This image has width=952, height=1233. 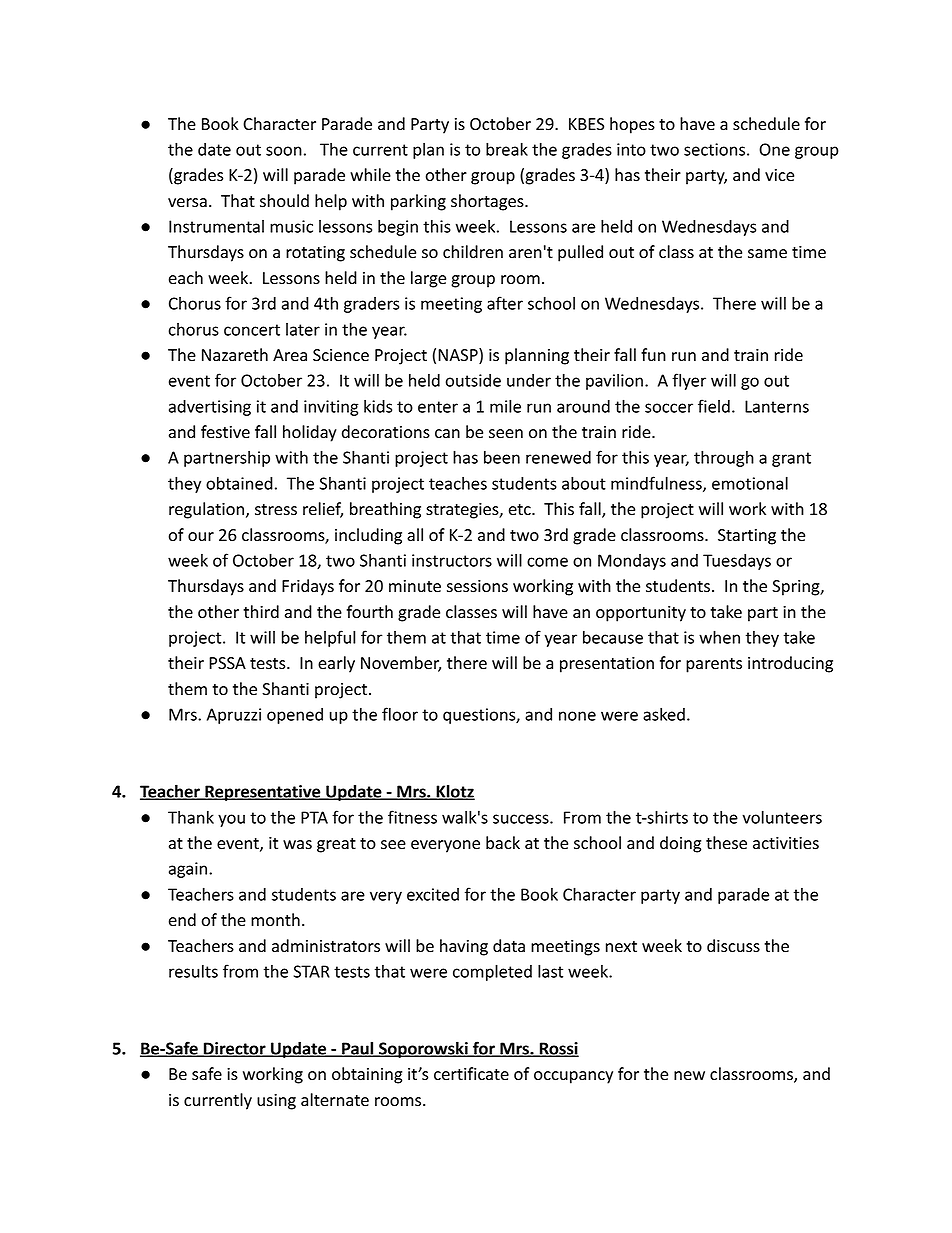 I want to click on sessions, so click(x=477, y=586).
